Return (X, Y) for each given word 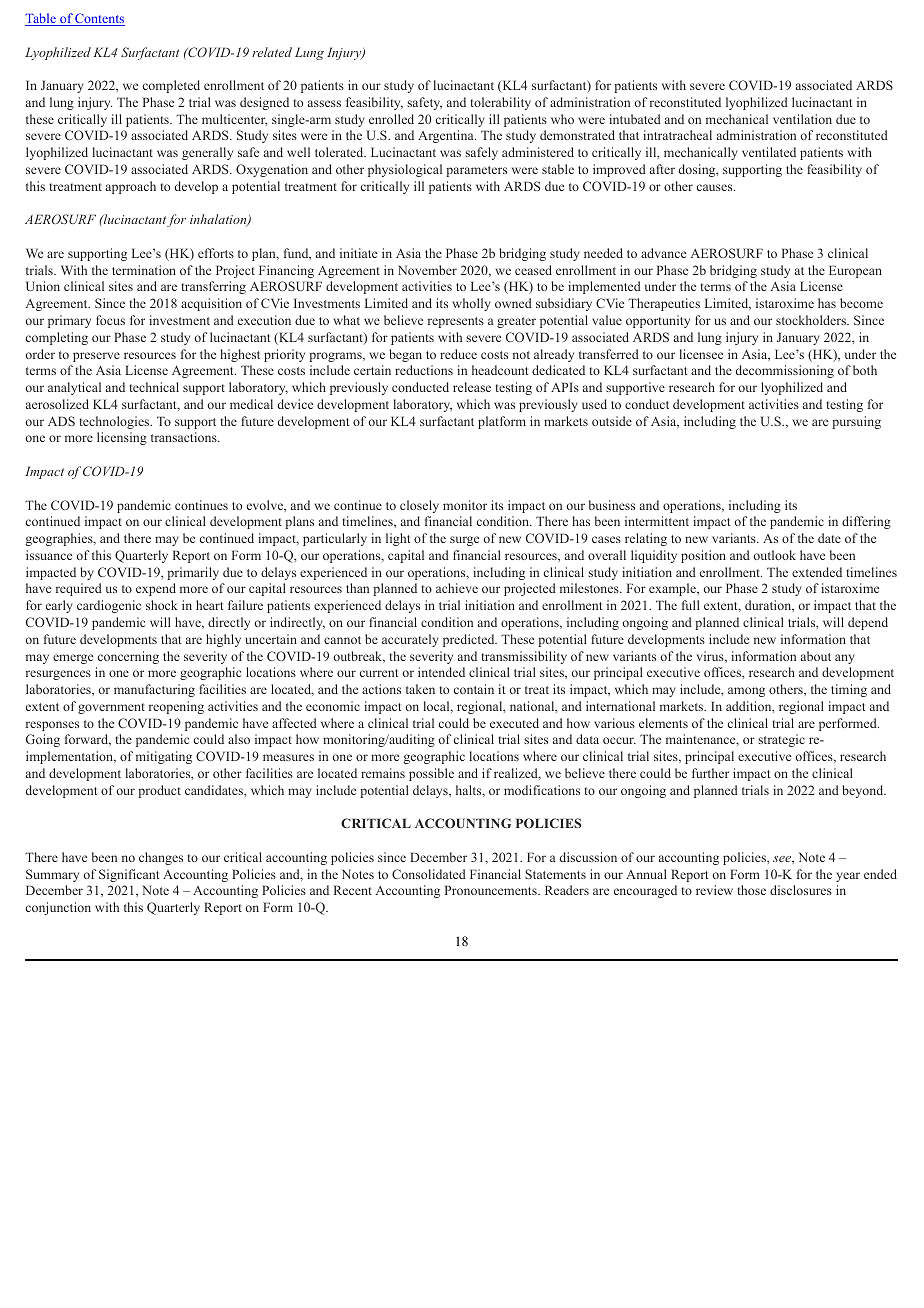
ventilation (802, 119)
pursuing (856, 422)
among (746, 692)
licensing (122, 438)
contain (474, 689)
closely (419, 506)
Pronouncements (492, 890)
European (855, 271)
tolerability (500, 103)
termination (144, 270)
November (427, 270)
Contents (99, 19)
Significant (129, 875)
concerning (128, 657)
